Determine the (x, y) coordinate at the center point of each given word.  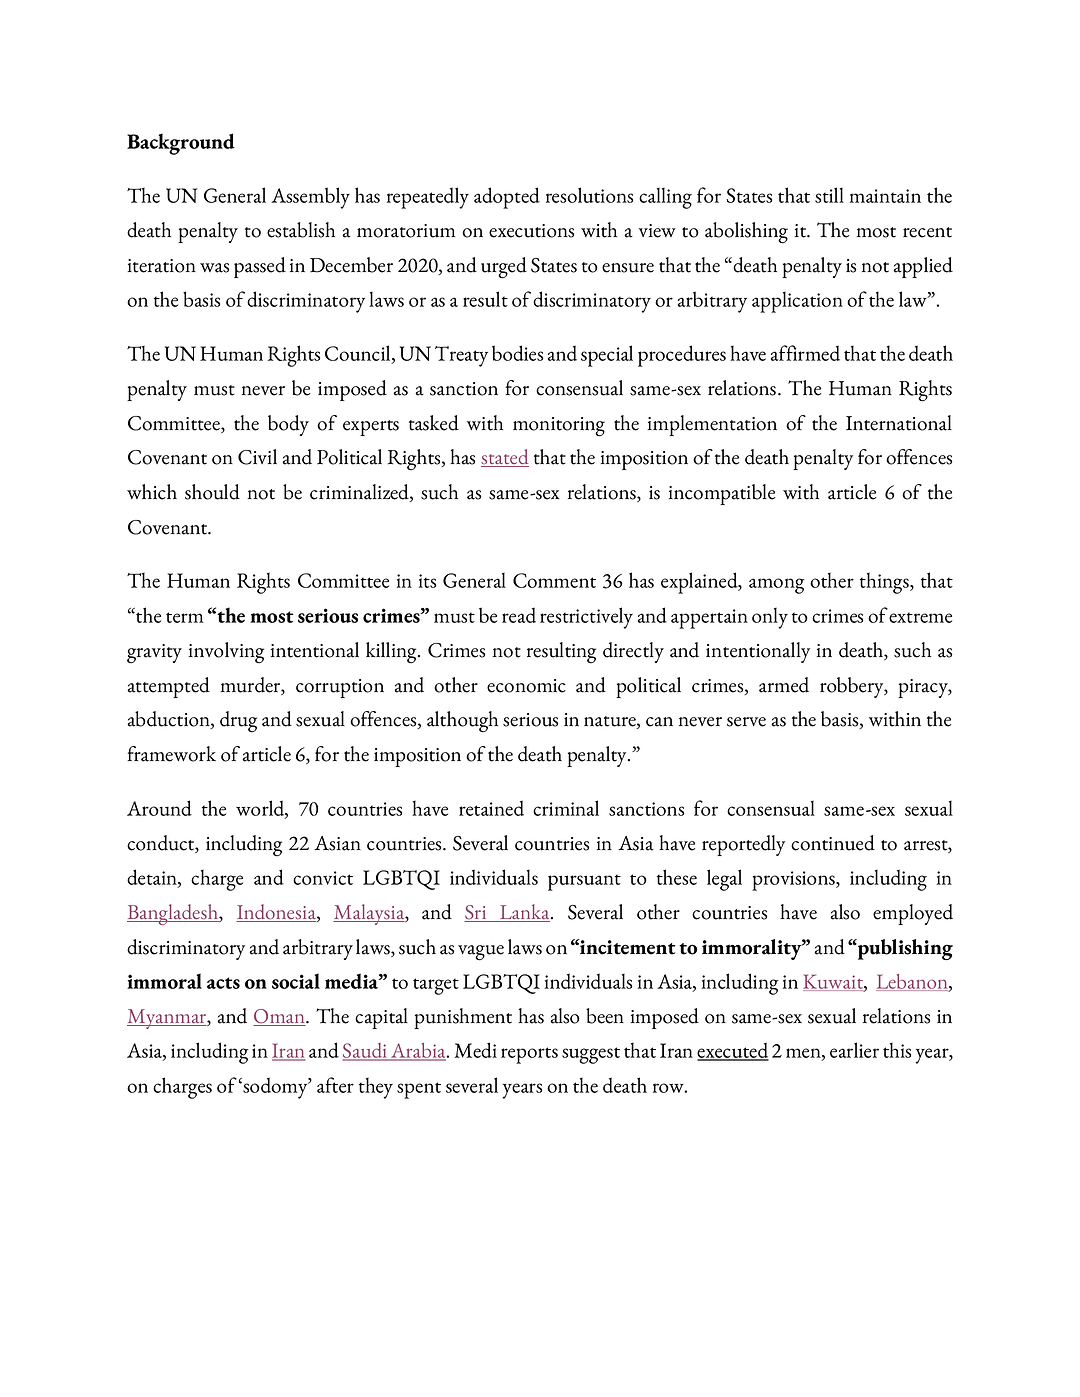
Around (159, 808)
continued (833, 843)
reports (529, 1055)
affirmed (805, 353)
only (770, 618)
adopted (507, 198)
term (185, 617)
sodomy (276, 1088)
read (519, 615)
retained (491, 808)
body (288, 425)
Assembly (310, 198)
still (829, 195)
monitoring (559, 427)
